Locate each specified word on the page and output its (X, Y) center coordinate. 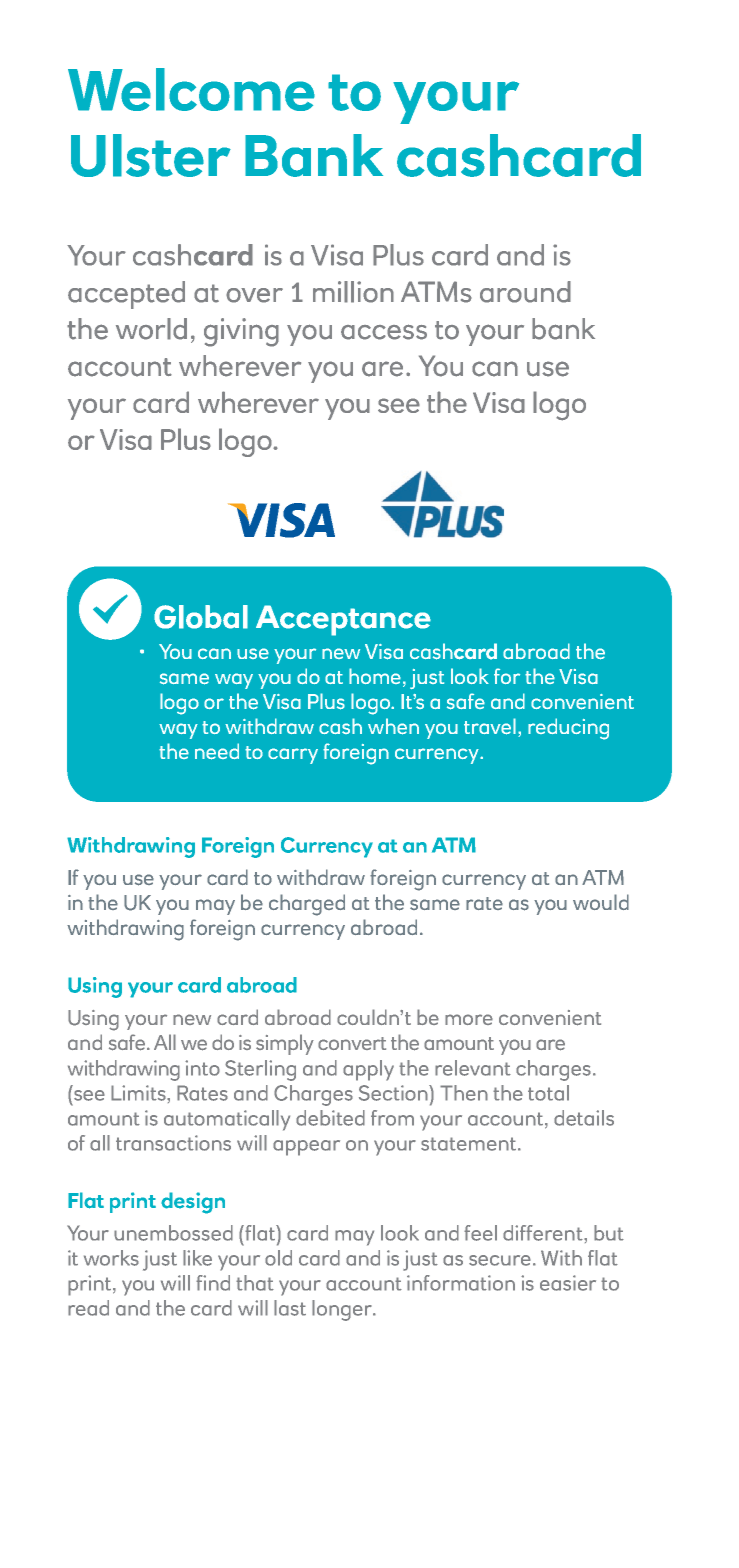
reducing (568, 729)
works (111, 1258)
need (217, 751)
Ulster (151, 155)
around (525, 292)
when (393, 726)
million (353, 292)
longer (343, 1310)
